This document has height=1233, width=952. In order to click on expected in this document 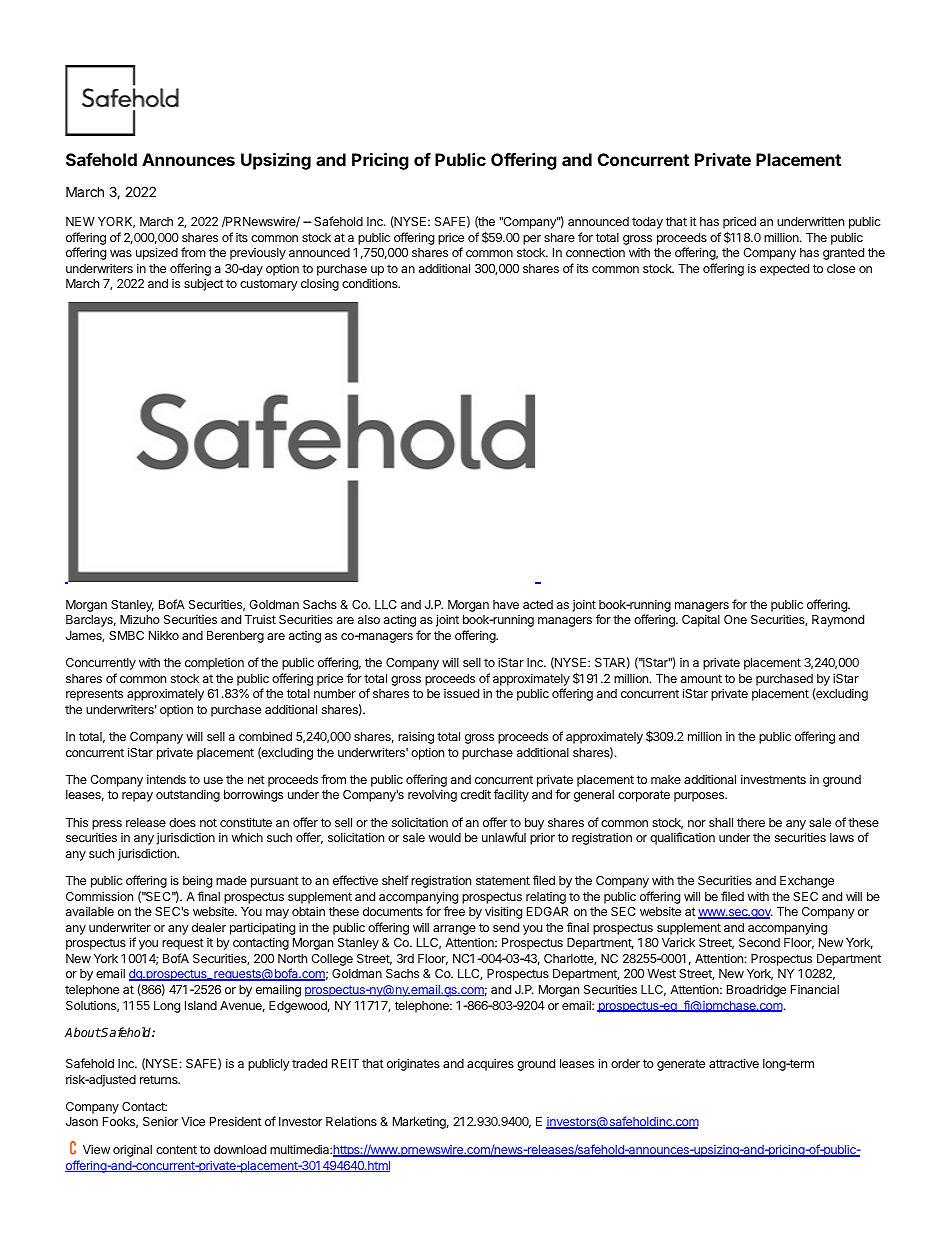, I will do `click(784, 270)`.
